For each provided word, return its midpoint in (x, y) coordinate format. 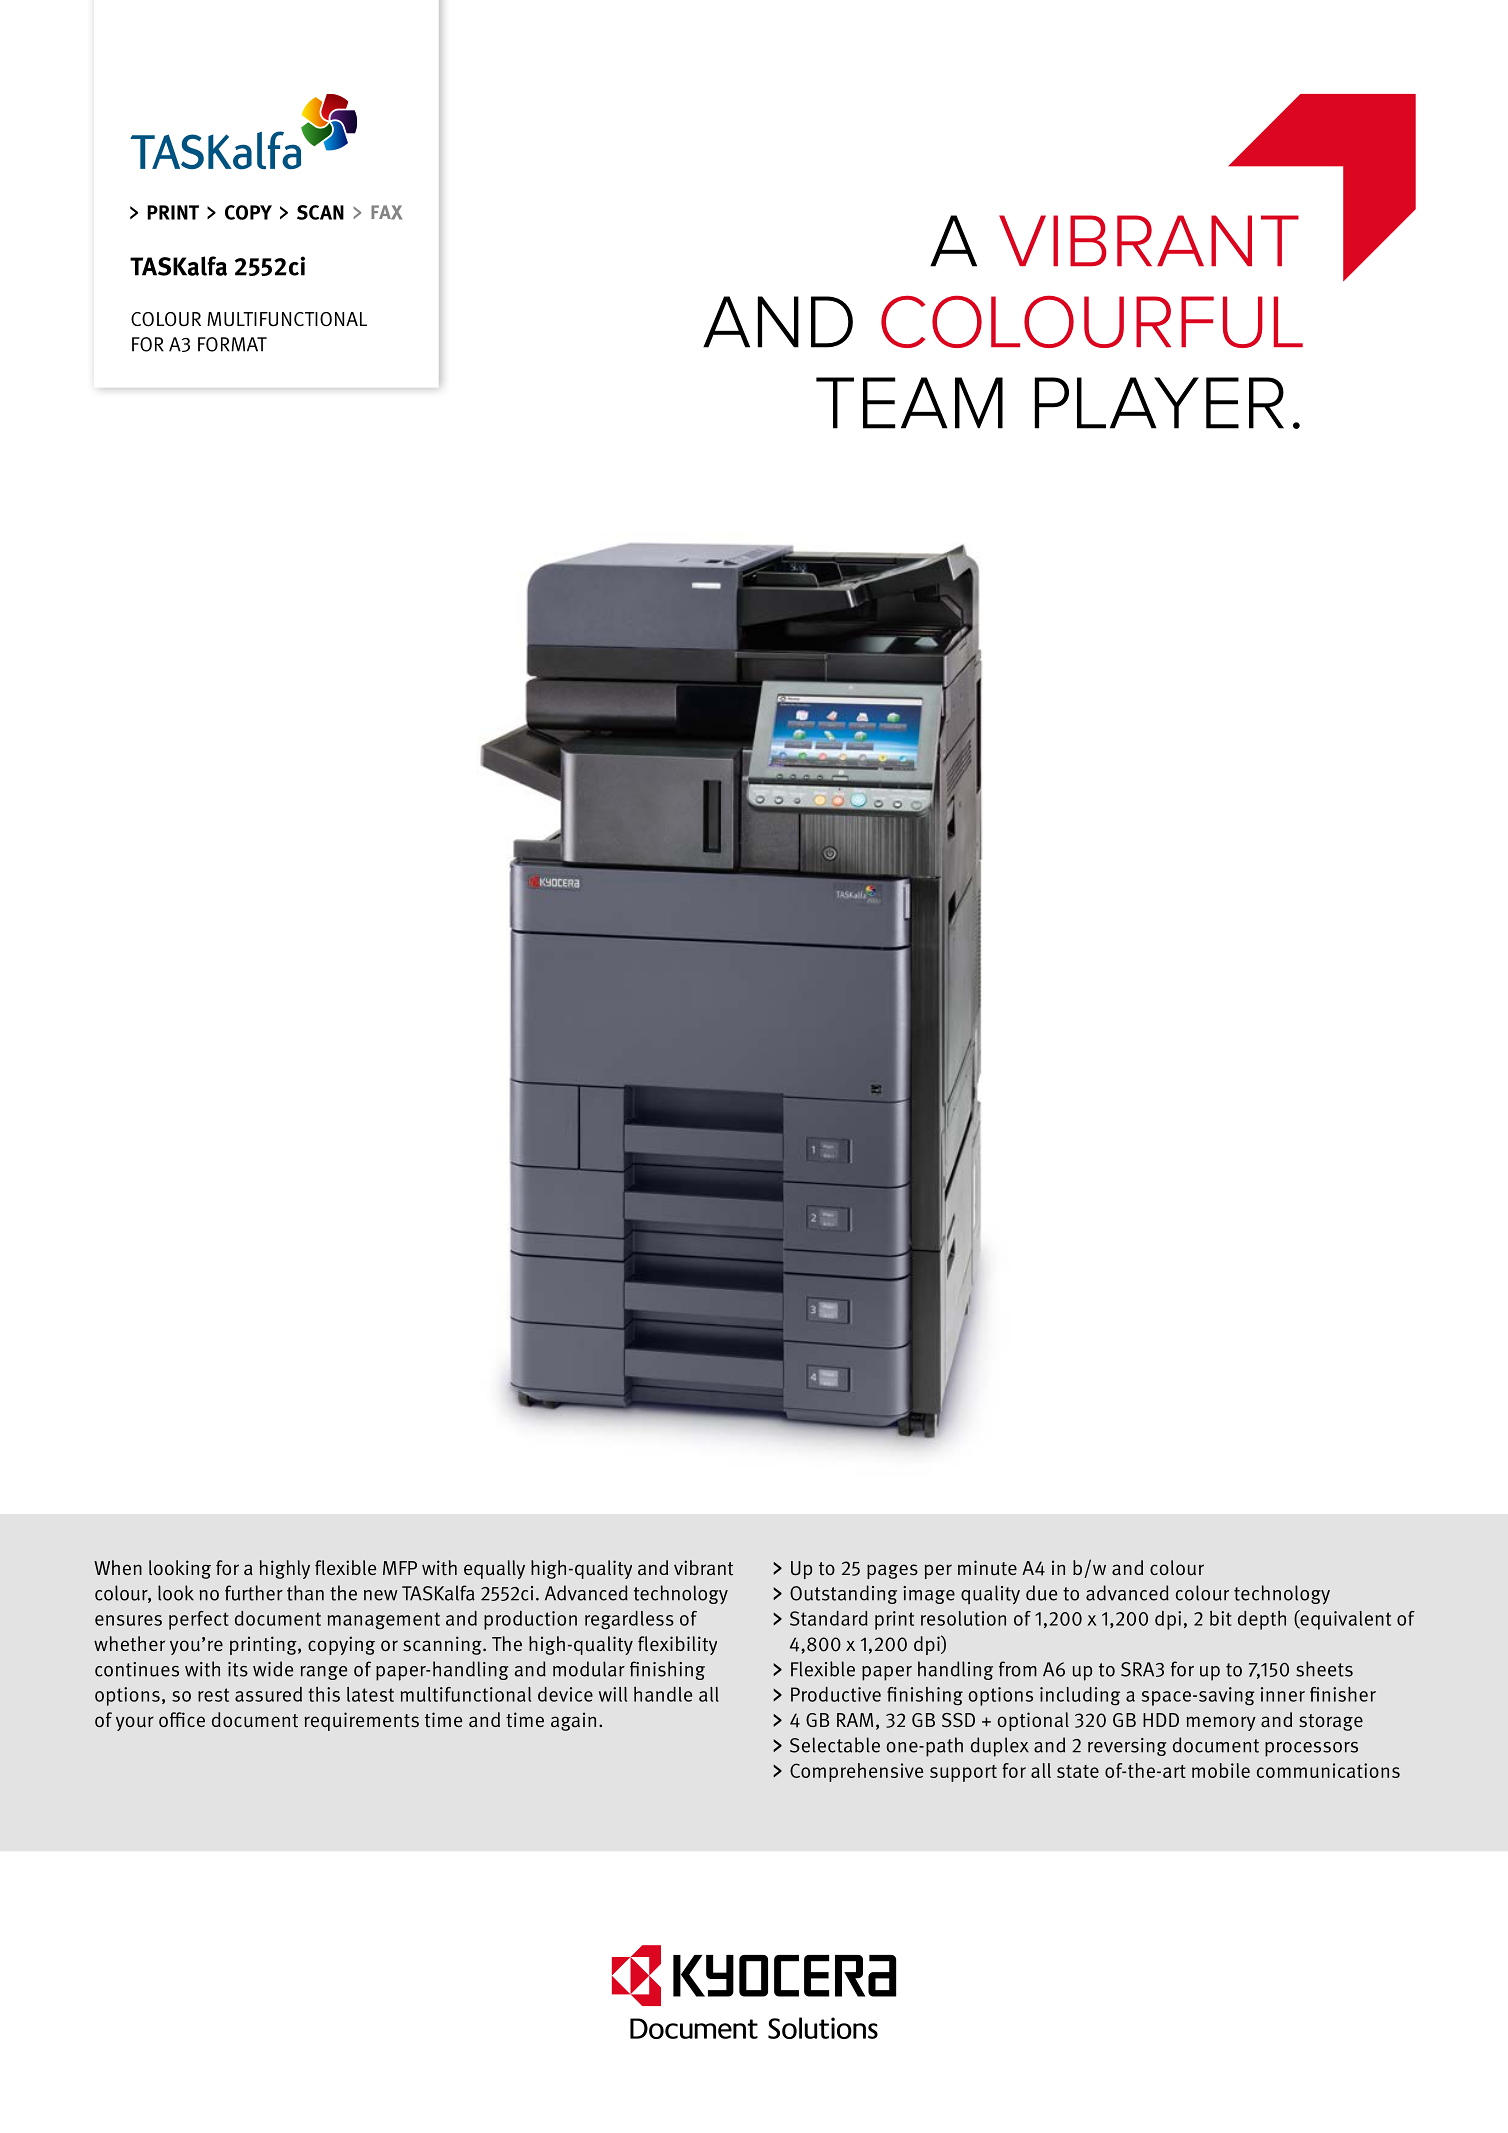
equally (494, 1569)
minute (987, 1568)
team (909, 403)
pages (892, 1571)
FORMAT (232, 344)
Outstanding (843, 1594)
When (118, 1567)
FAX (386, 212)
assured (268, 1694)
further (254, 1593)
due (1041, 1593)
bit (1221, 1618)
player (1159, 403)
